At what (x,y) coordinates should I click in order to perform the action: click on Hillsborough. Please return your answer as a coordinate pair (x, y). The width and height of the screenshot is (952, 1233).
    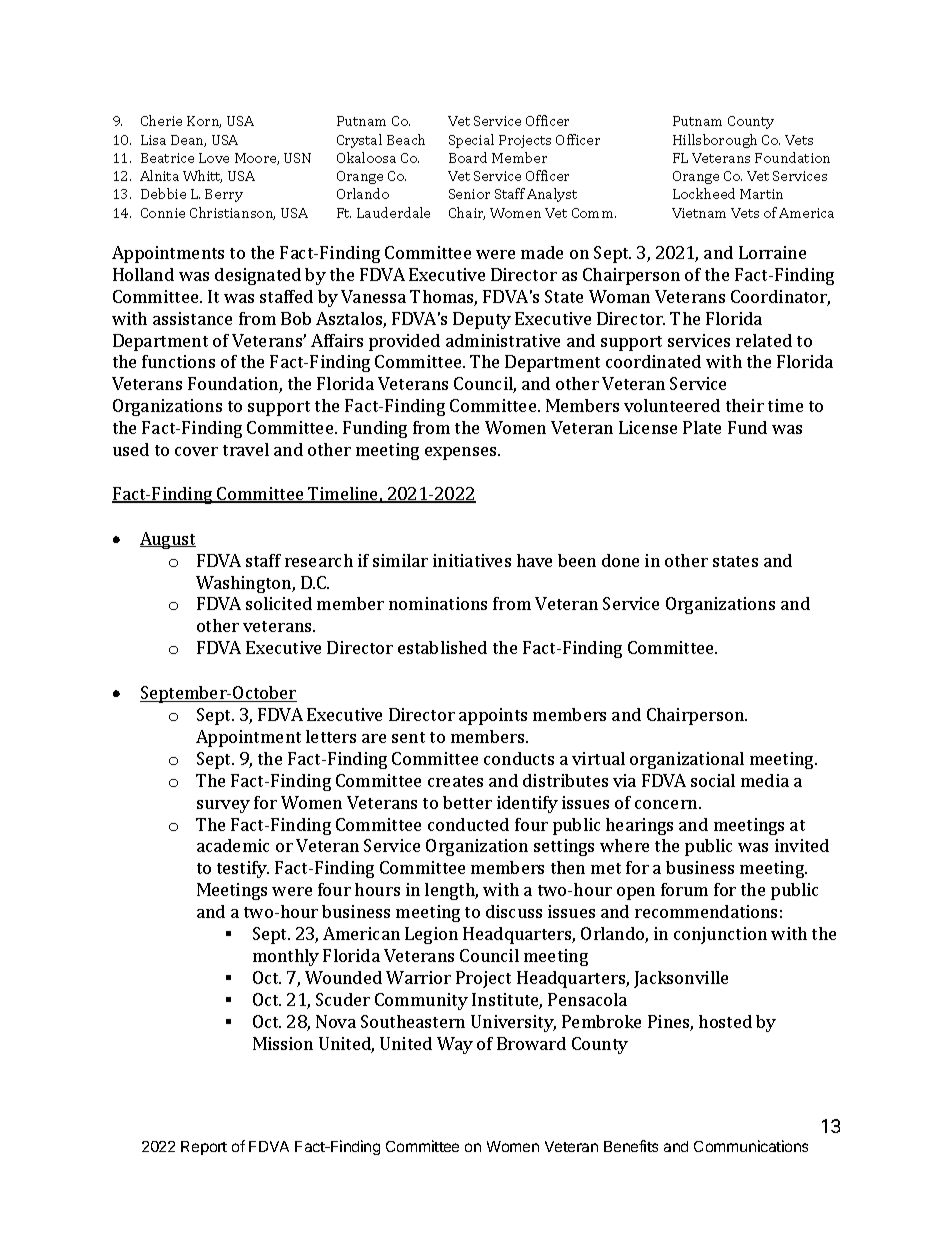
    Looking at the image, I should click on (715, 141).
